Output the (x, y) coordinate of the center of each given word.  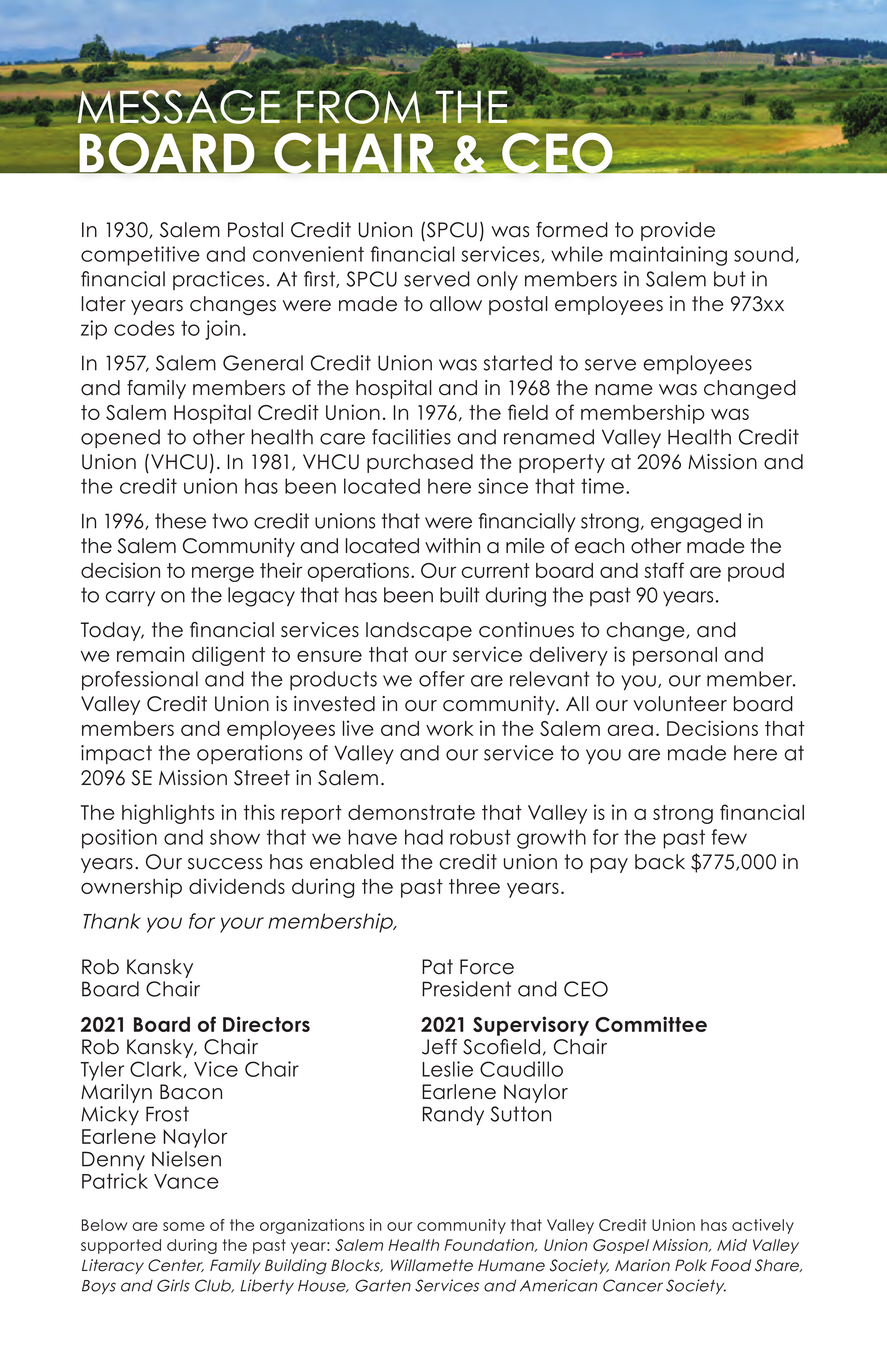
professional (140, 680)
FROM (358, 105)
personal (675, 656)
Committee (651, 1024)
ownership (131, 888)
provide (678, 231)
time (602, 486)
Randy (453, 1115)
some (184, 1226)
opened (120, 438)
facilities (411, 437)
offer (442, 679)
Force (487, 967)
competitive (140, 256)
